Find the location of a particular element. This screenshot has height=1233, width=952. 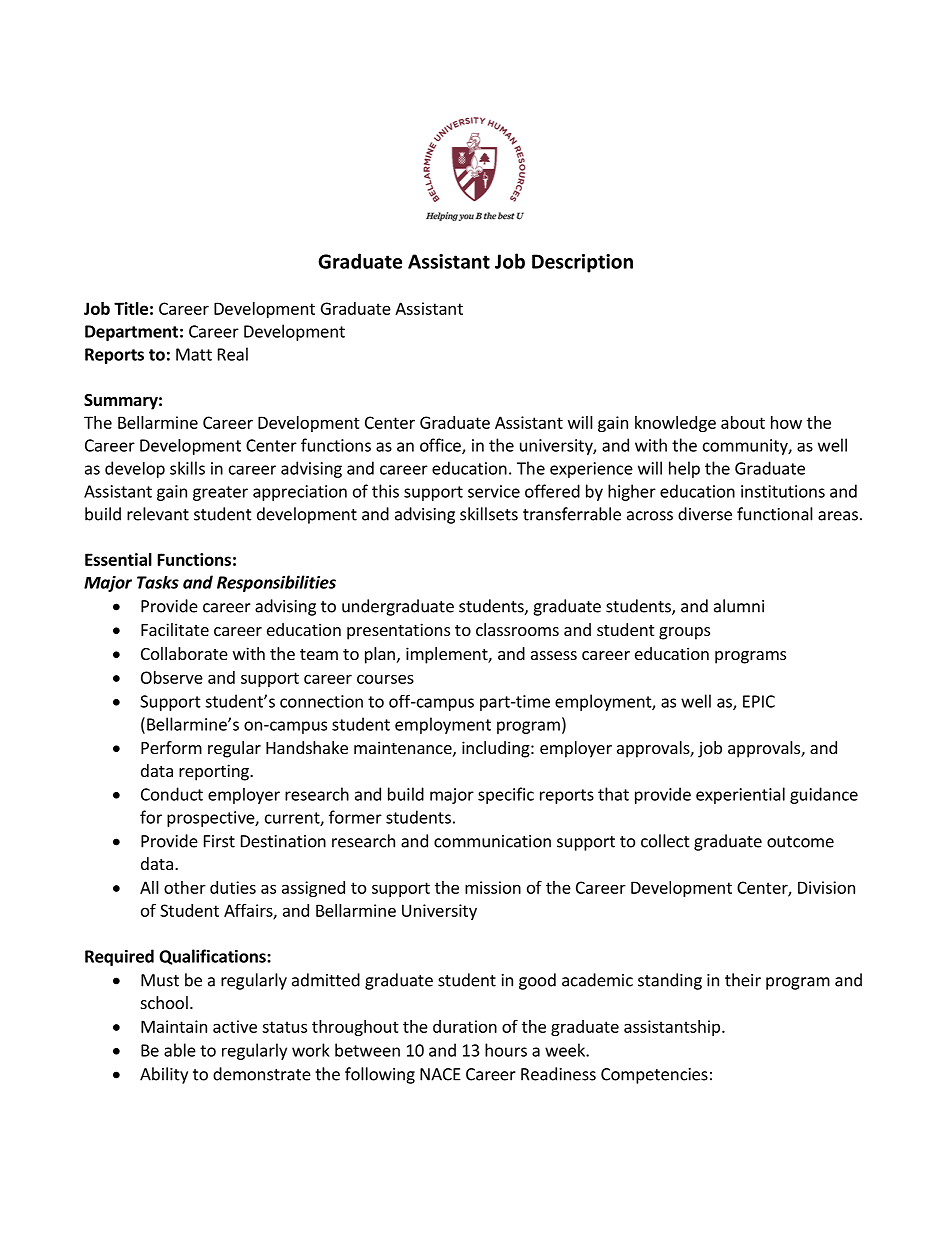

classrooms is located at coordinates (517, 629).
